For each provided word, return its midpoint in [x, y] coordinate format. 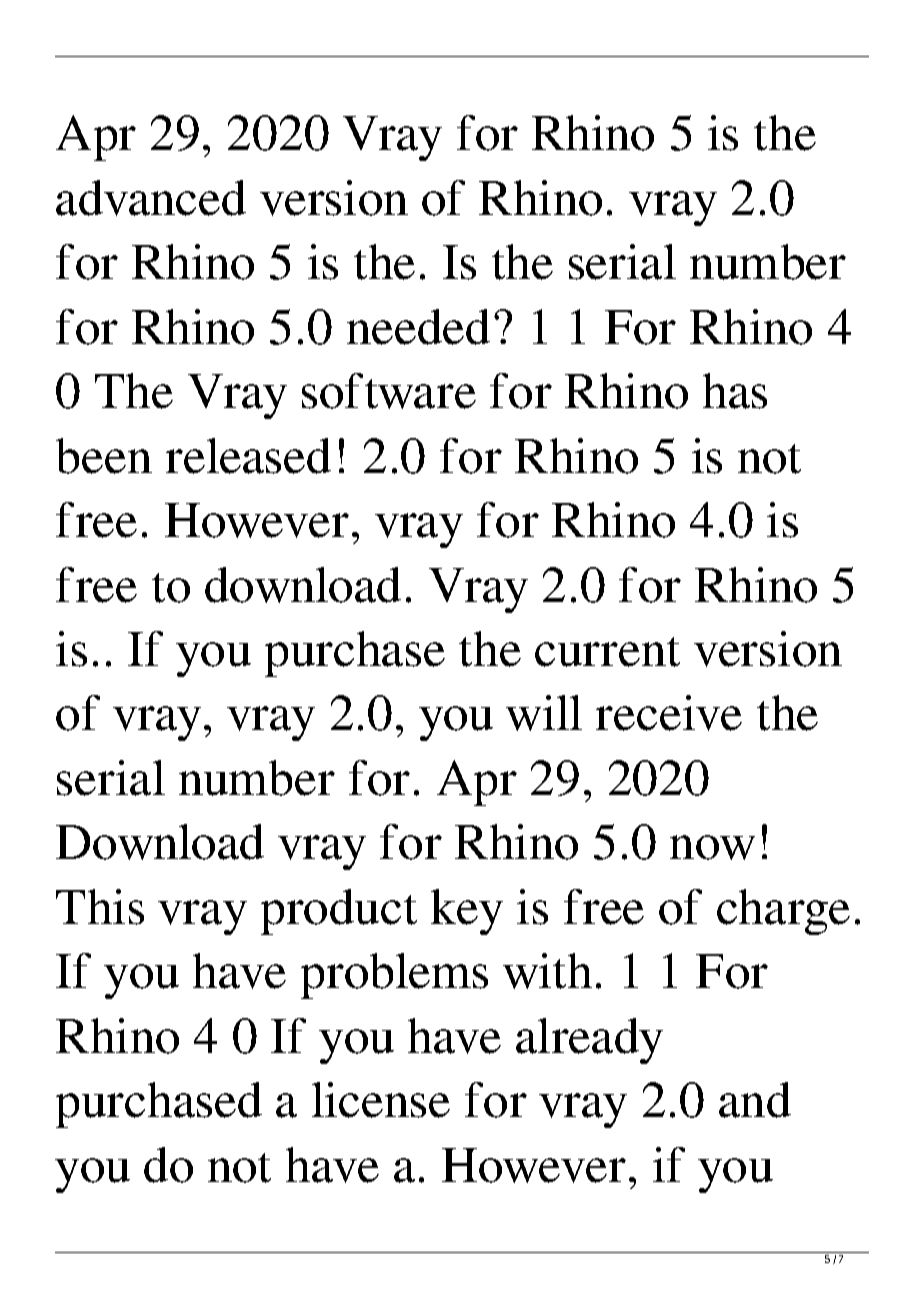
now [712, 847]
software [389, 391]
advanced [151, 198]
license [381, 1100]
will [544, 713]
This [100, 907]
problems [394, 976]
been [104, 456]
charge [783, 912]
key [467, 912]
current [607, 652]
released [248, 456]
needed [418, 327]
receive [669, 713]
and [755, 1100]
